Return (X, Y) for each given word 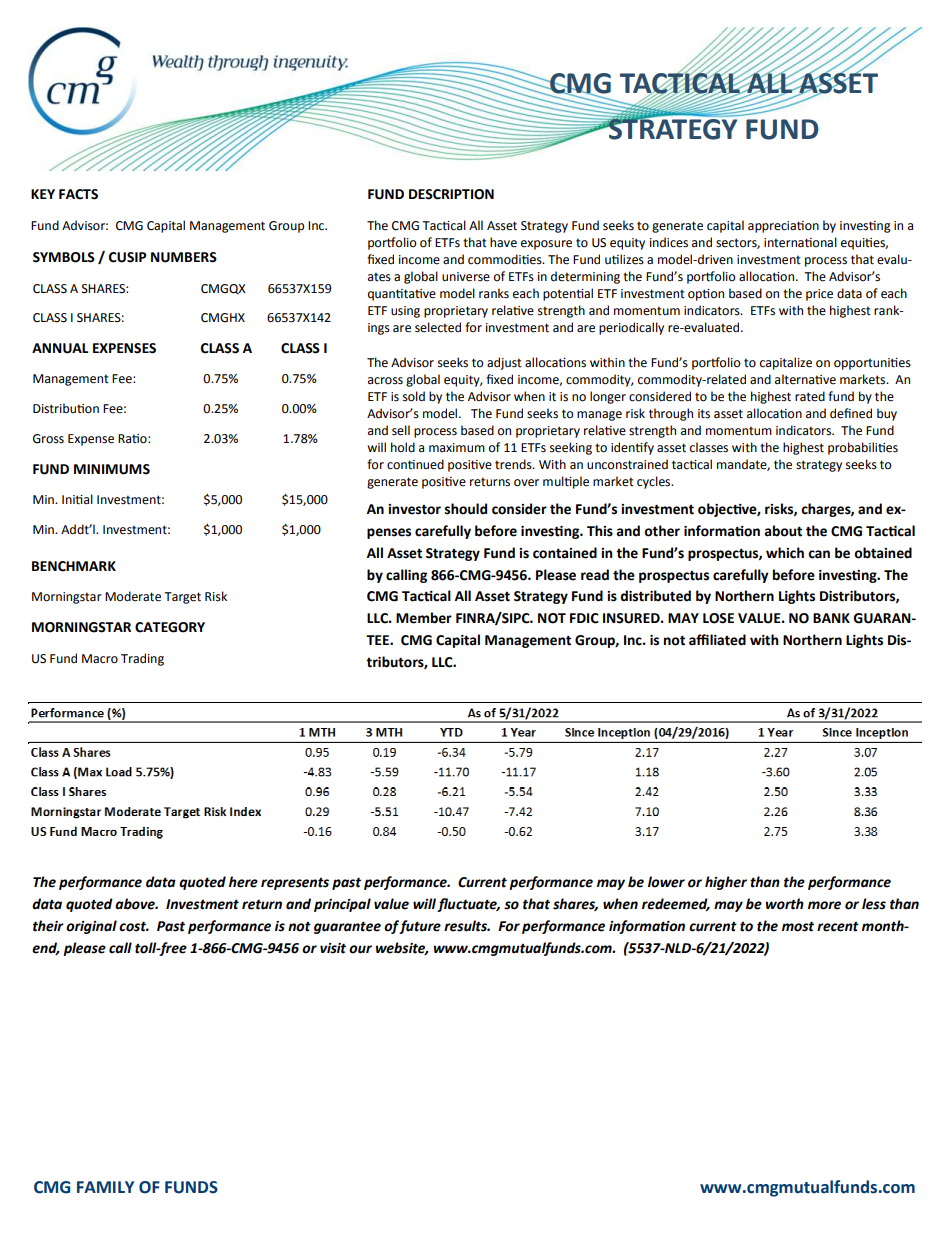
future (420, 927)
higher (726, 883)
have (503, 242)
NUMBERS (184, 257)
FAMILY (105, 1187)
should (466, 509)
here (243, 882)
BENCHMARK (74, 566)
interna (785, 243)
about (783, 531)
